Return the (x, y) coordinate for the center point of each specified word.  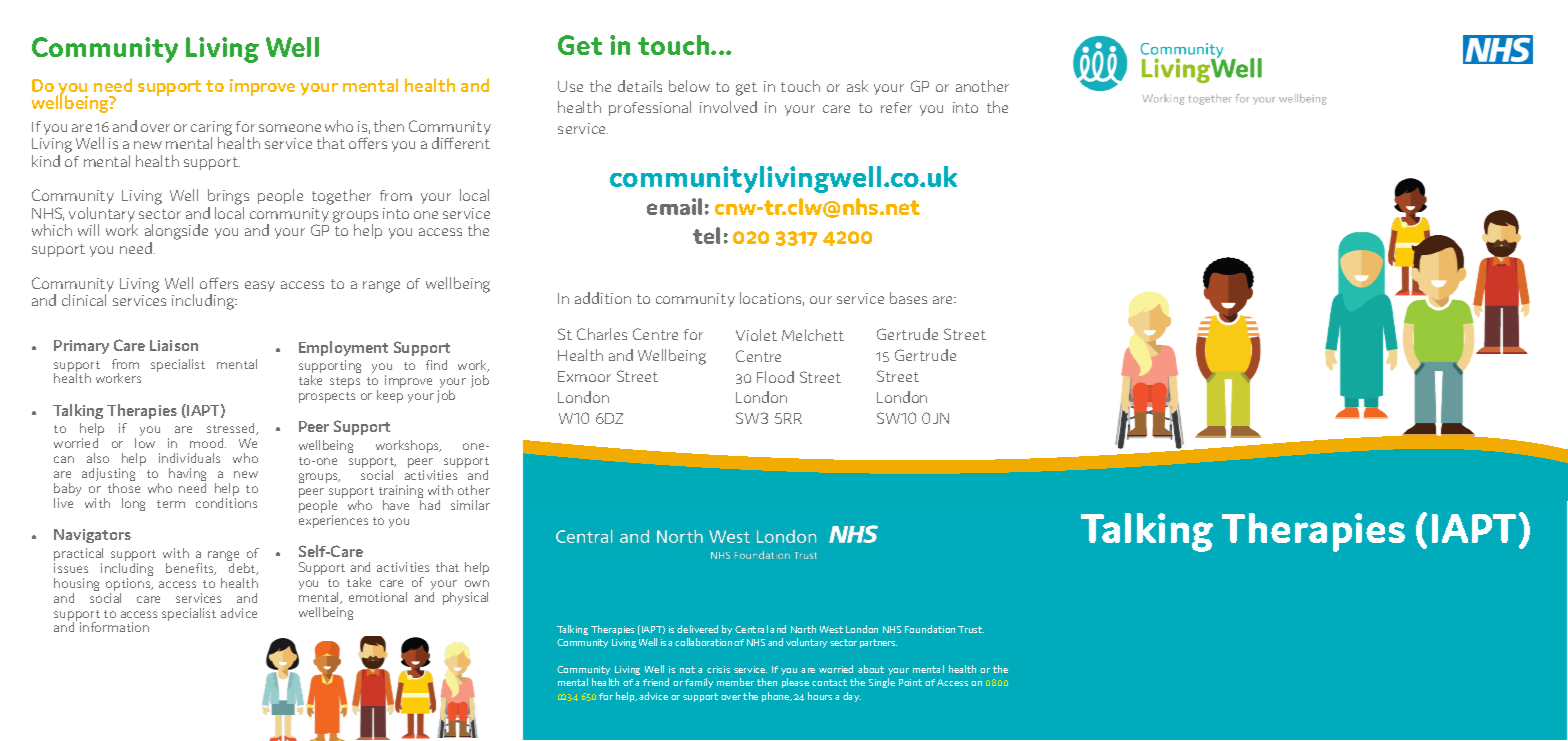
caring (211, 129)
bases (908, 298)
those (124, 488)
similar (470, 505)
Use (570, 86)
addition (603, 298)
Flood (775, 377)
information (114, 627)
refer (896, 107)
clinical (84, 300)
